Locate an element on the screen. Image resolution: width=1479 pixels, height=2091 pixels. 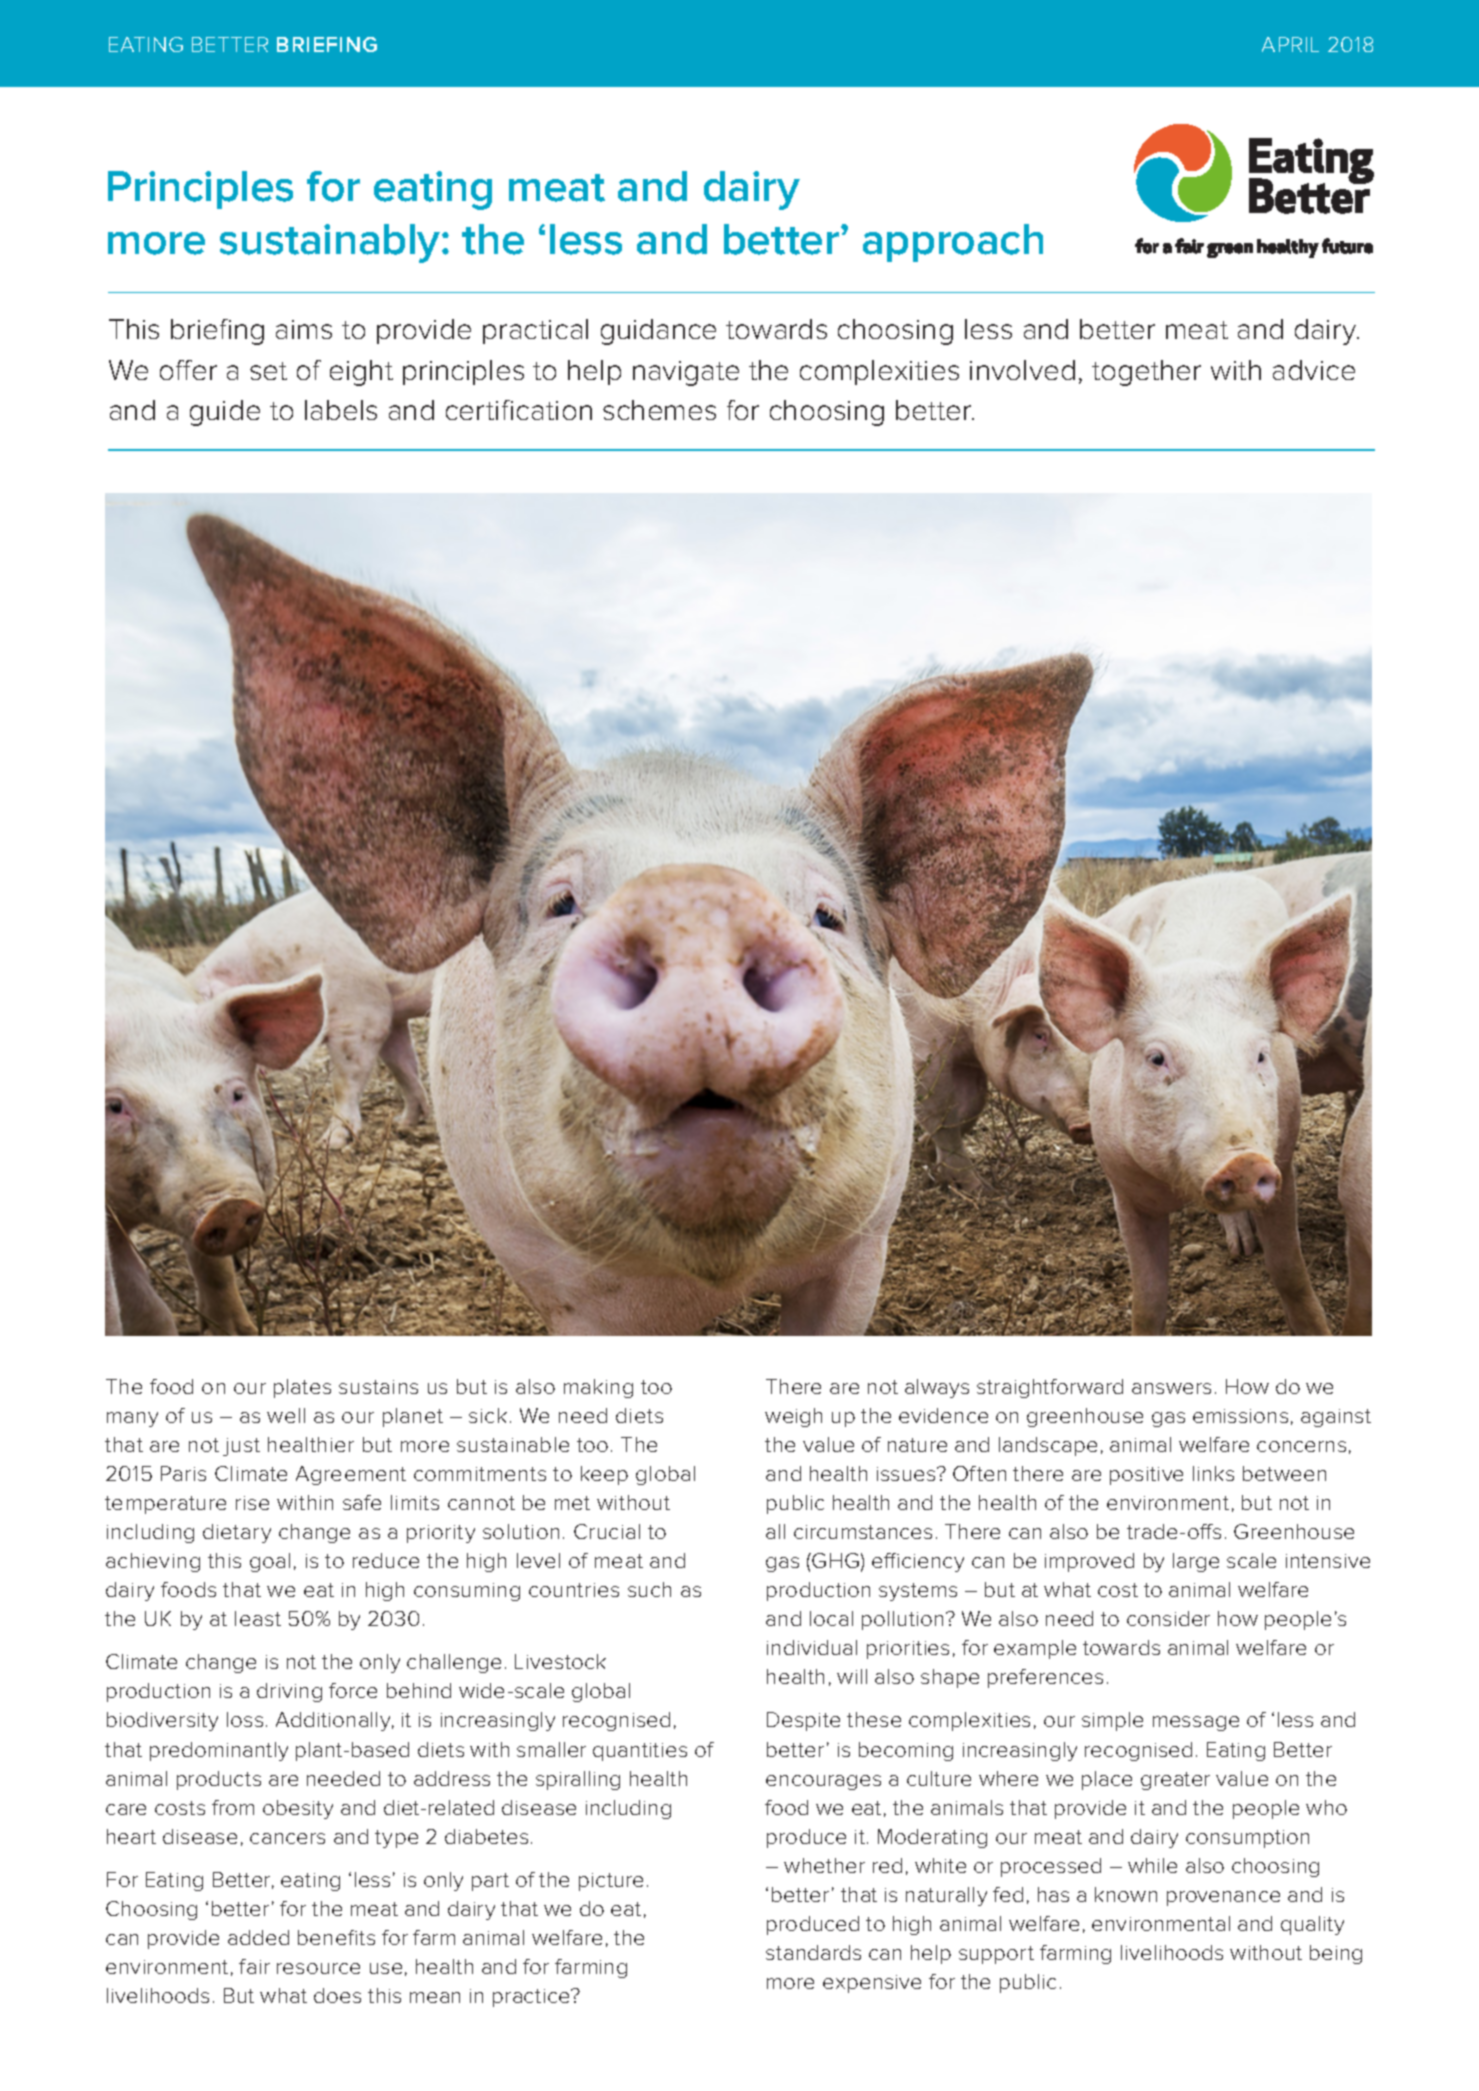
links is located at coordinates (1213, 1473).
